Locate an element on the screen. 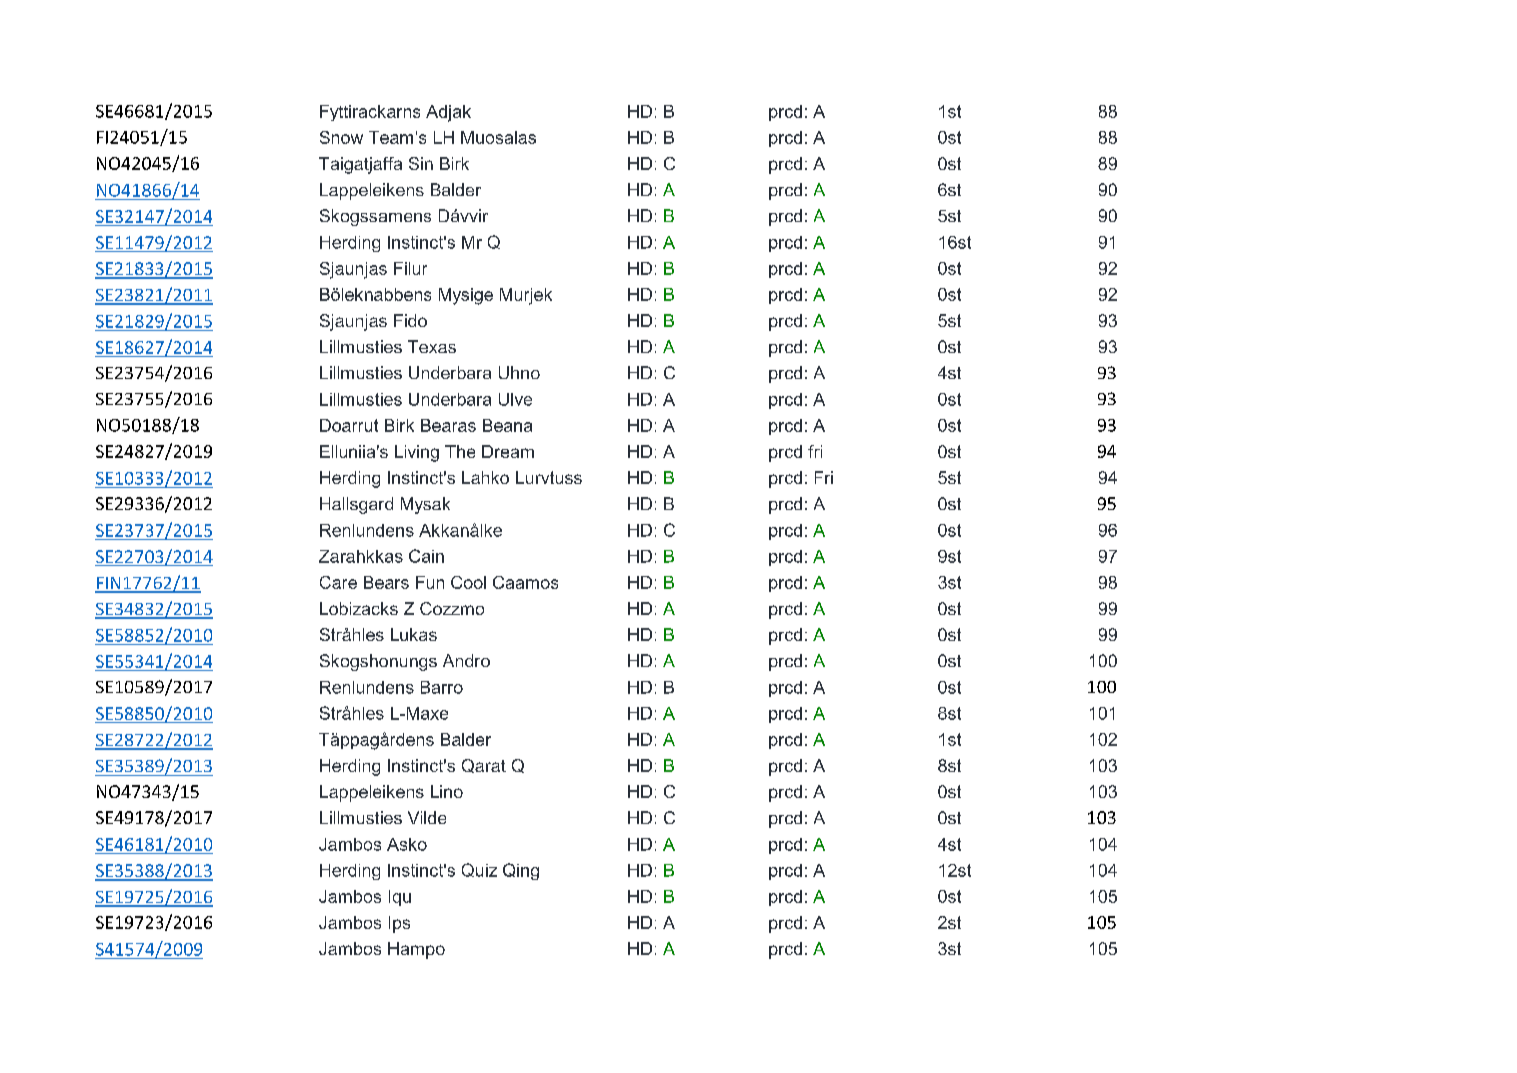 Image resolution: width=1517 pixels, height=1073 pixels. Ips is located at coordinates (399, 924).
